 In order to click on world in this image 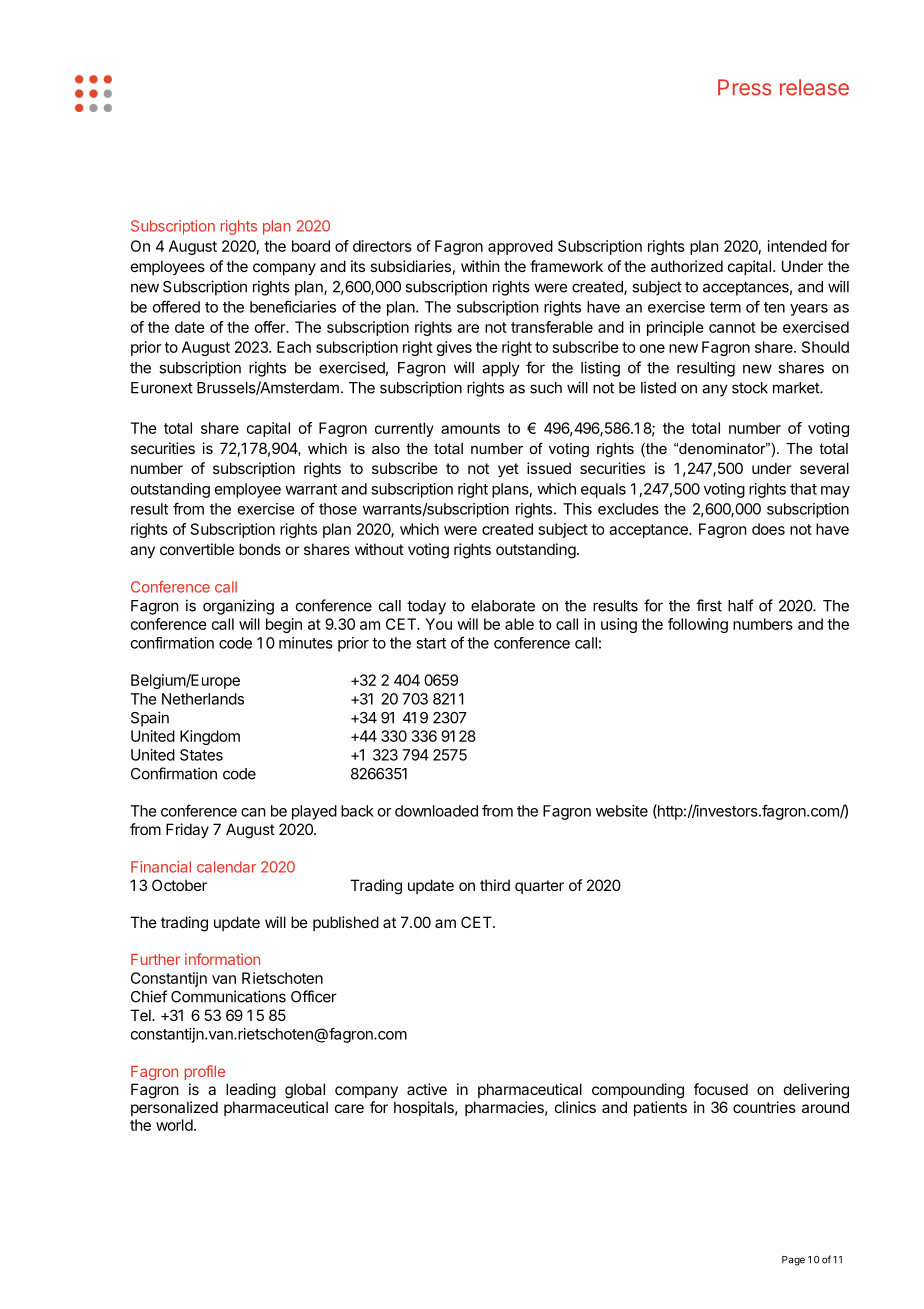, I will do `click(174, 1125)`.
